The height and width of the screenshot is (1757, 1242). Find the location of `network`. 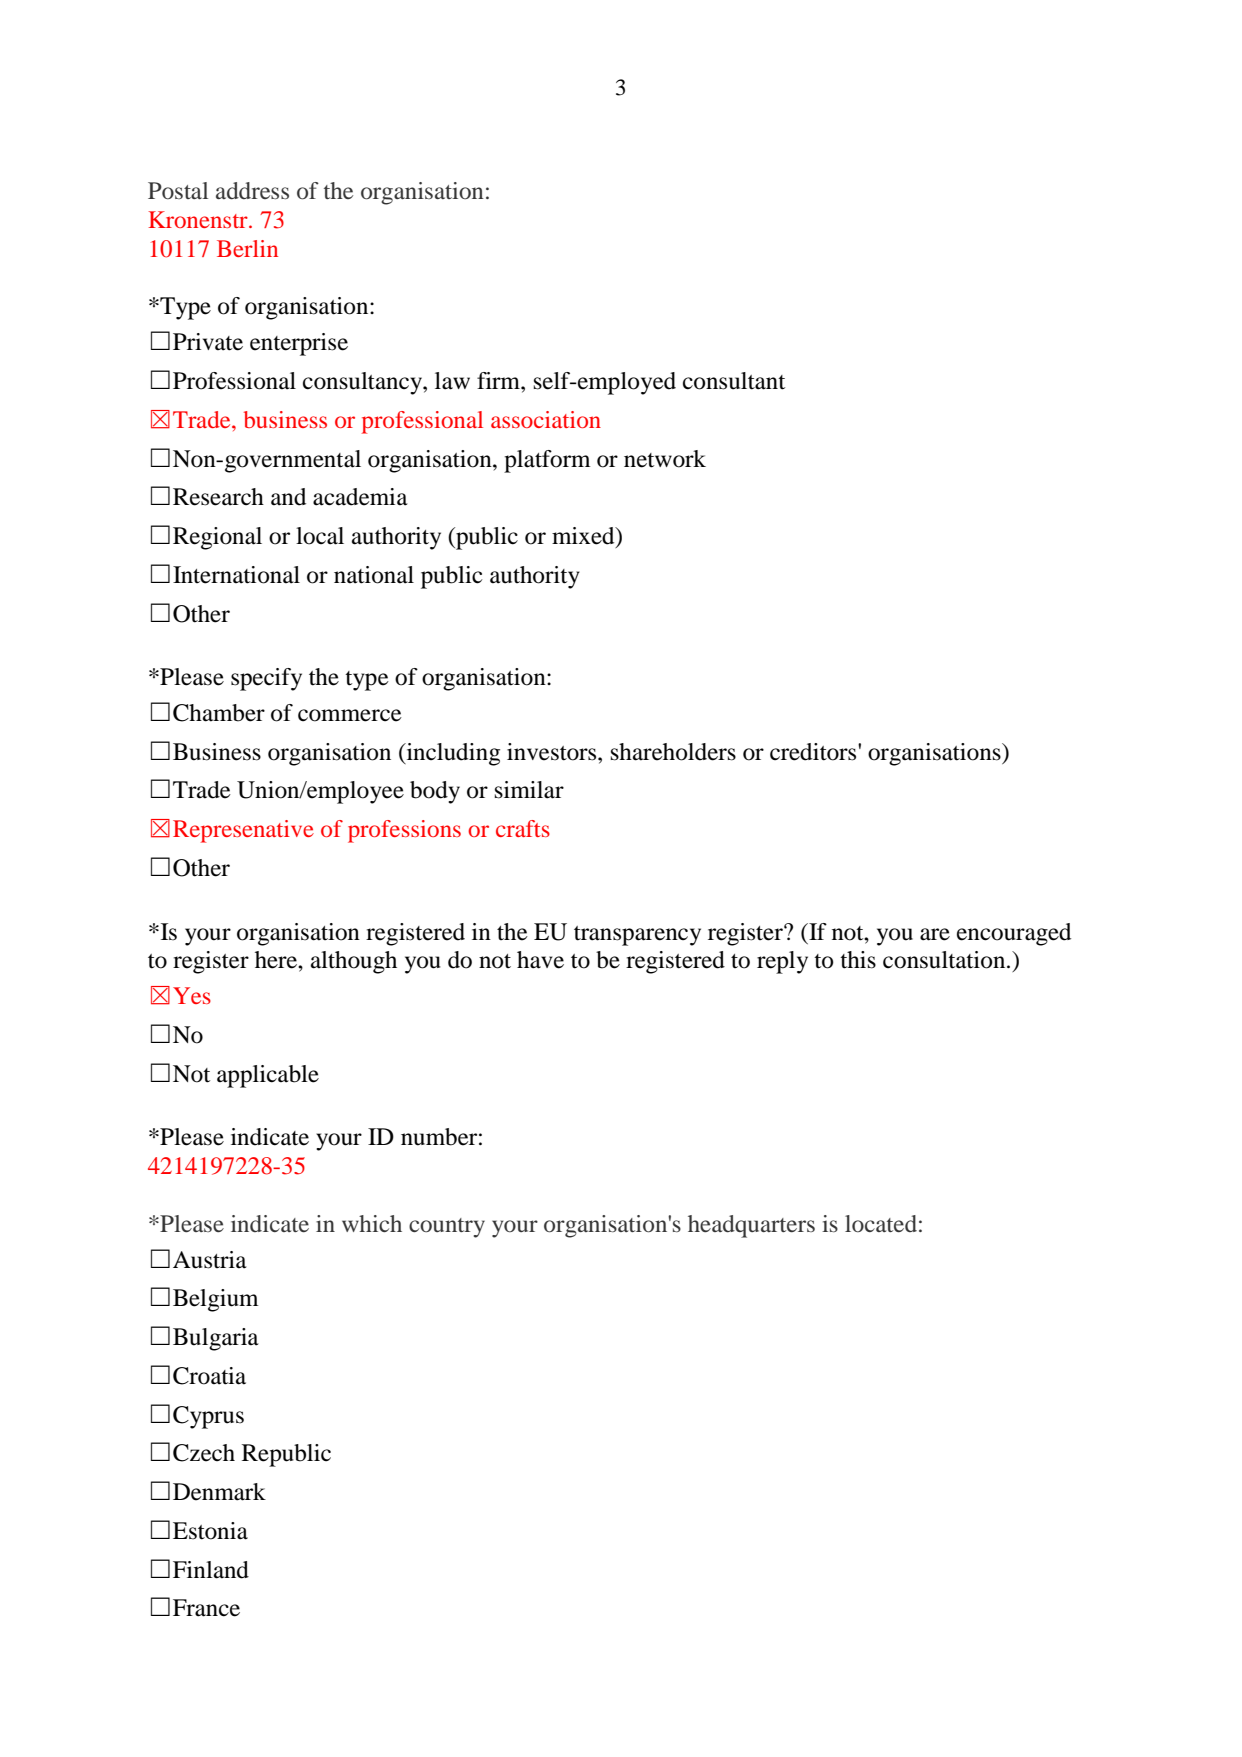

network is located at coordinates (665, 459).
